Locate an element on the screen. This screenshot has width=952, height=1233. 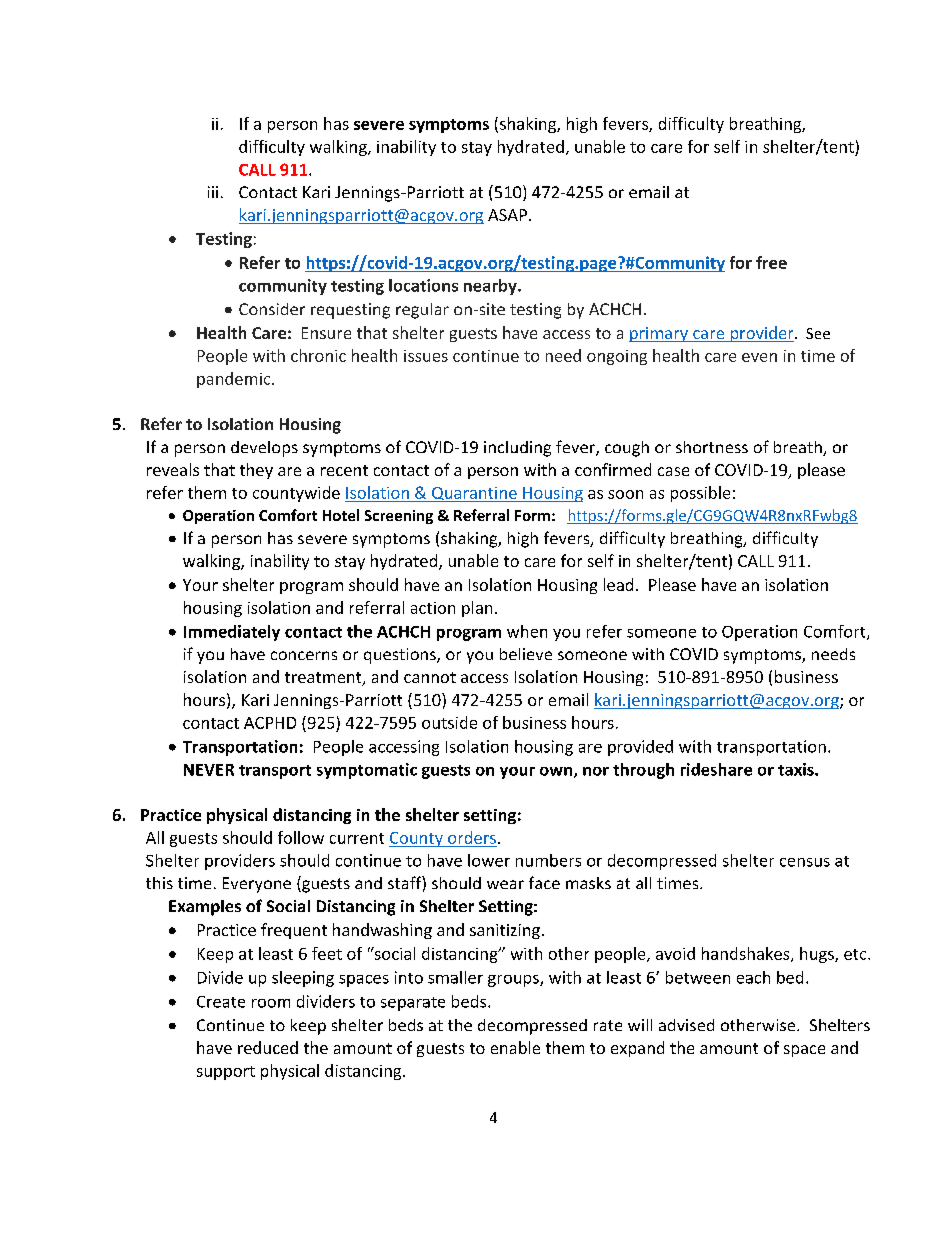
Quarantine is located at coordinates (474, 494).
